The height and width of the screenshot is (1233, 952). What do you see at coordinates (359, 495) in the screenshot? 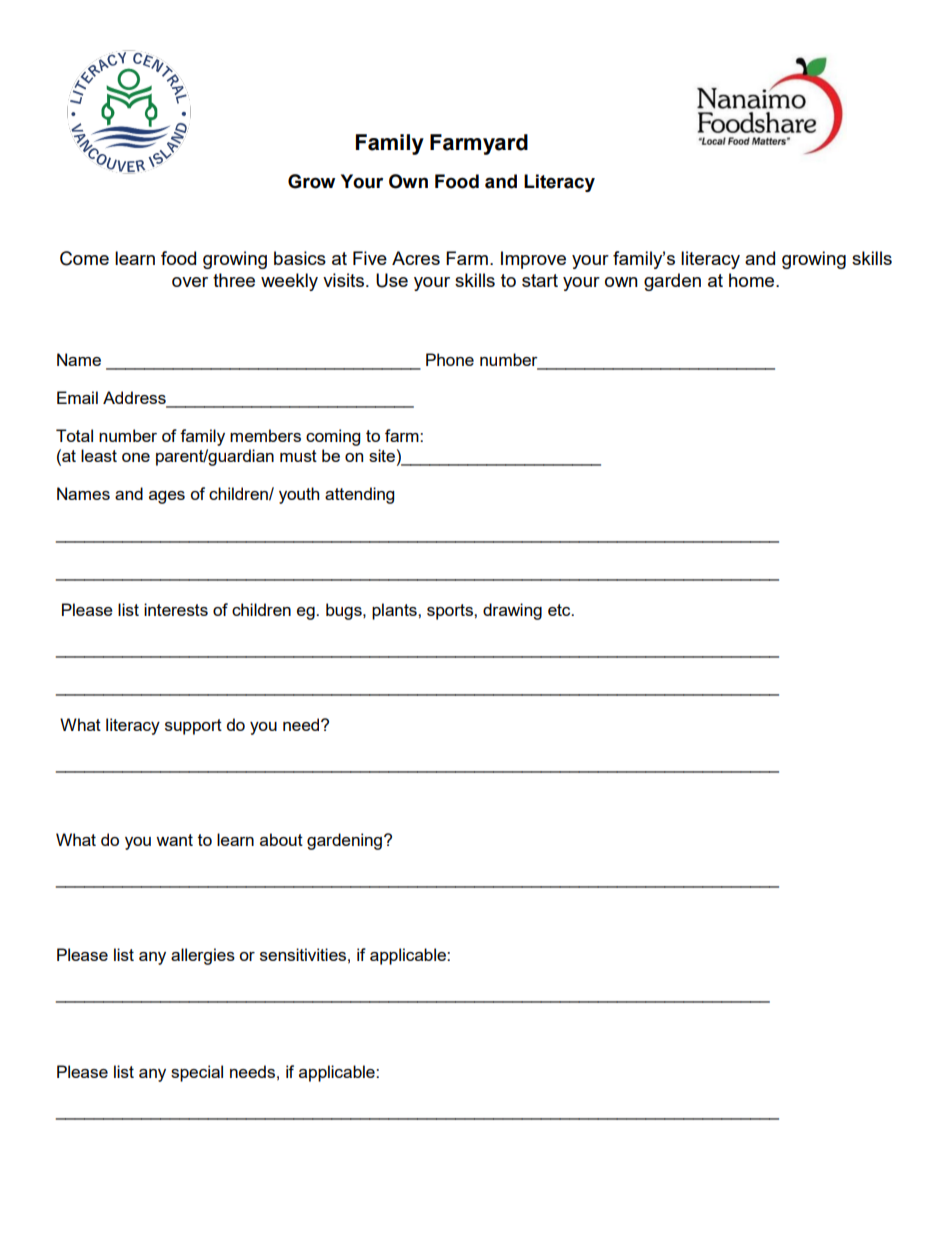
I see `attending` at bounding box center [359, 495].
